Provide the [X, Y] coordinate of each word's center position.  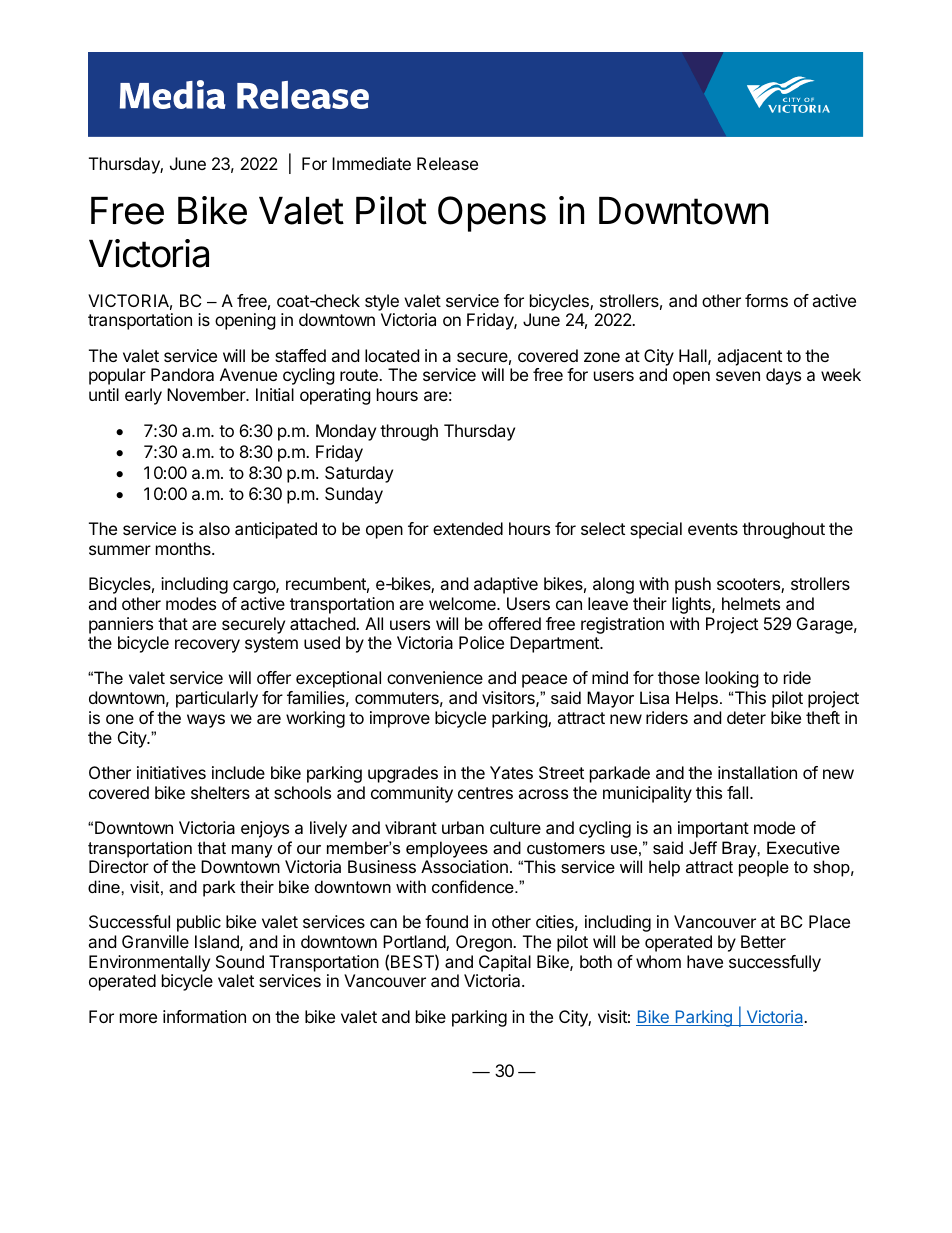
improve [400, 719]
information [204, 1016]
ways [206, 721]
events [713, 529]
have [705, 961]
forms [766, 300]
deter [746, 717]
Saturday [359, 474]
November [207, 394]
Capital [505, 963]
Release [447, 163]
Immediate [371, 163]
